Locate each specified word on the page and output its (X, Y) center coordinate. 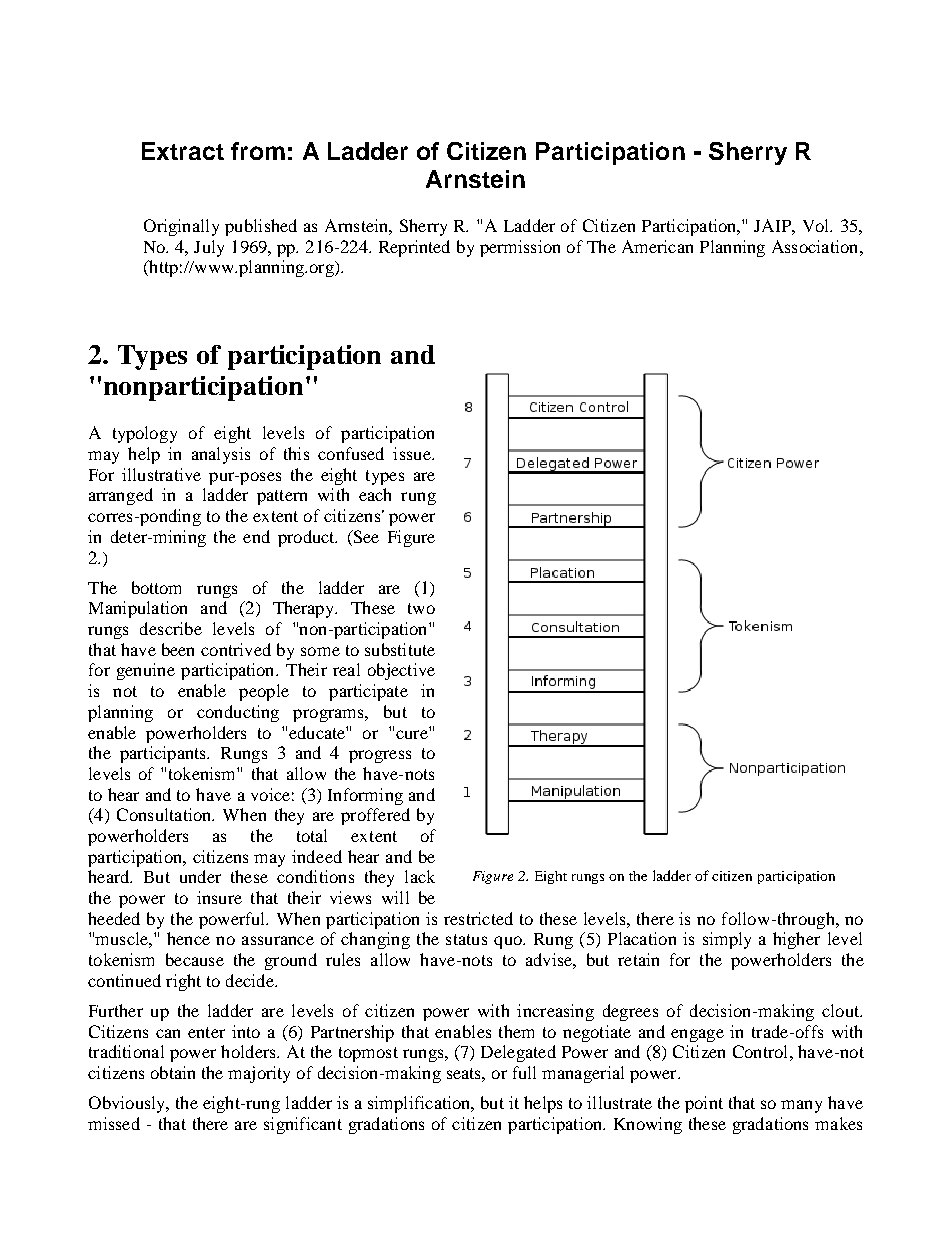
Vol (817, 225)
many (801, 1106)
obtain (173, 1072)
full (524, 1072)
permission (520, 248)
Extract (183, 151)
